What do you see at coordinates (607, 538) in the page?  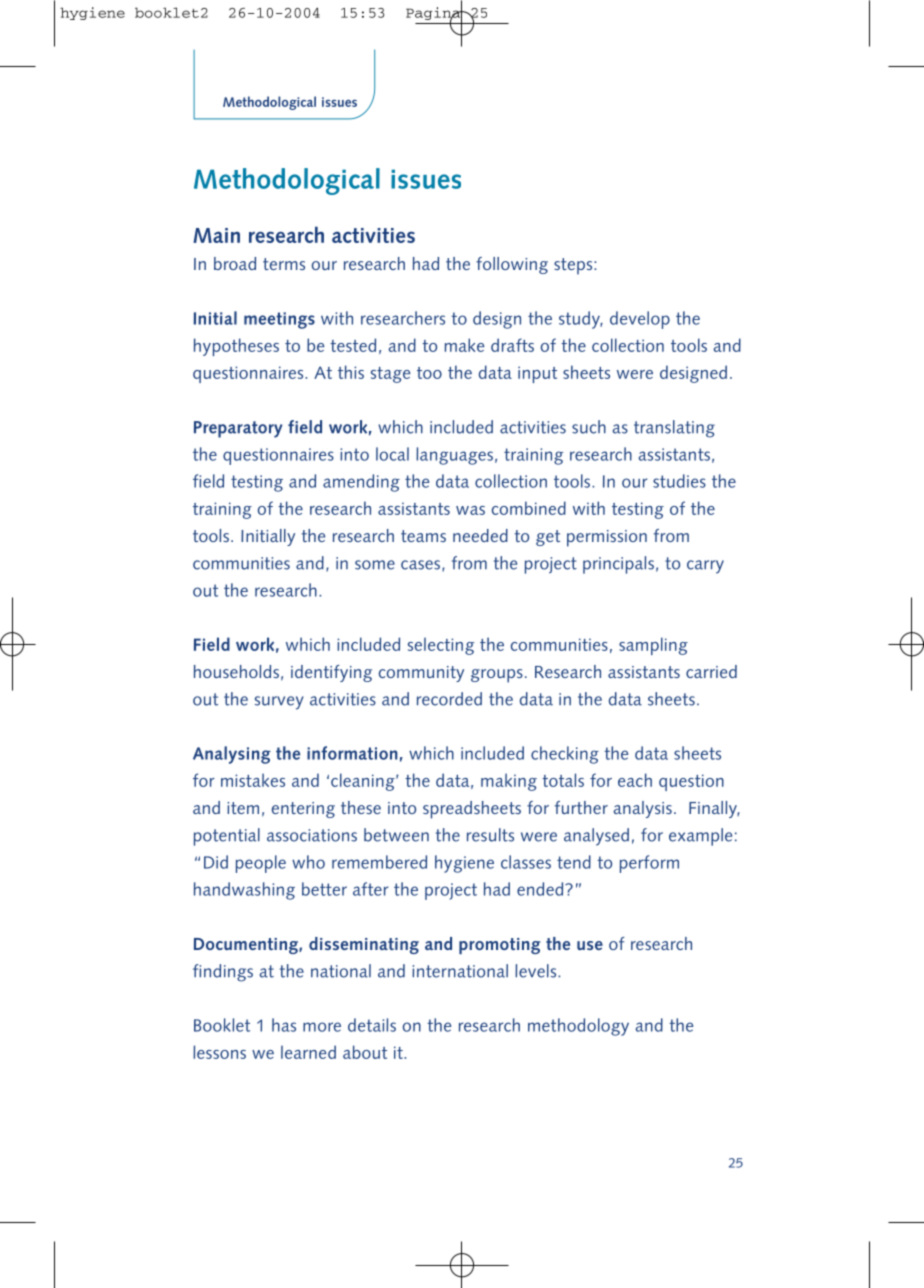 I see `permission` at bounding box center [607, 538].
